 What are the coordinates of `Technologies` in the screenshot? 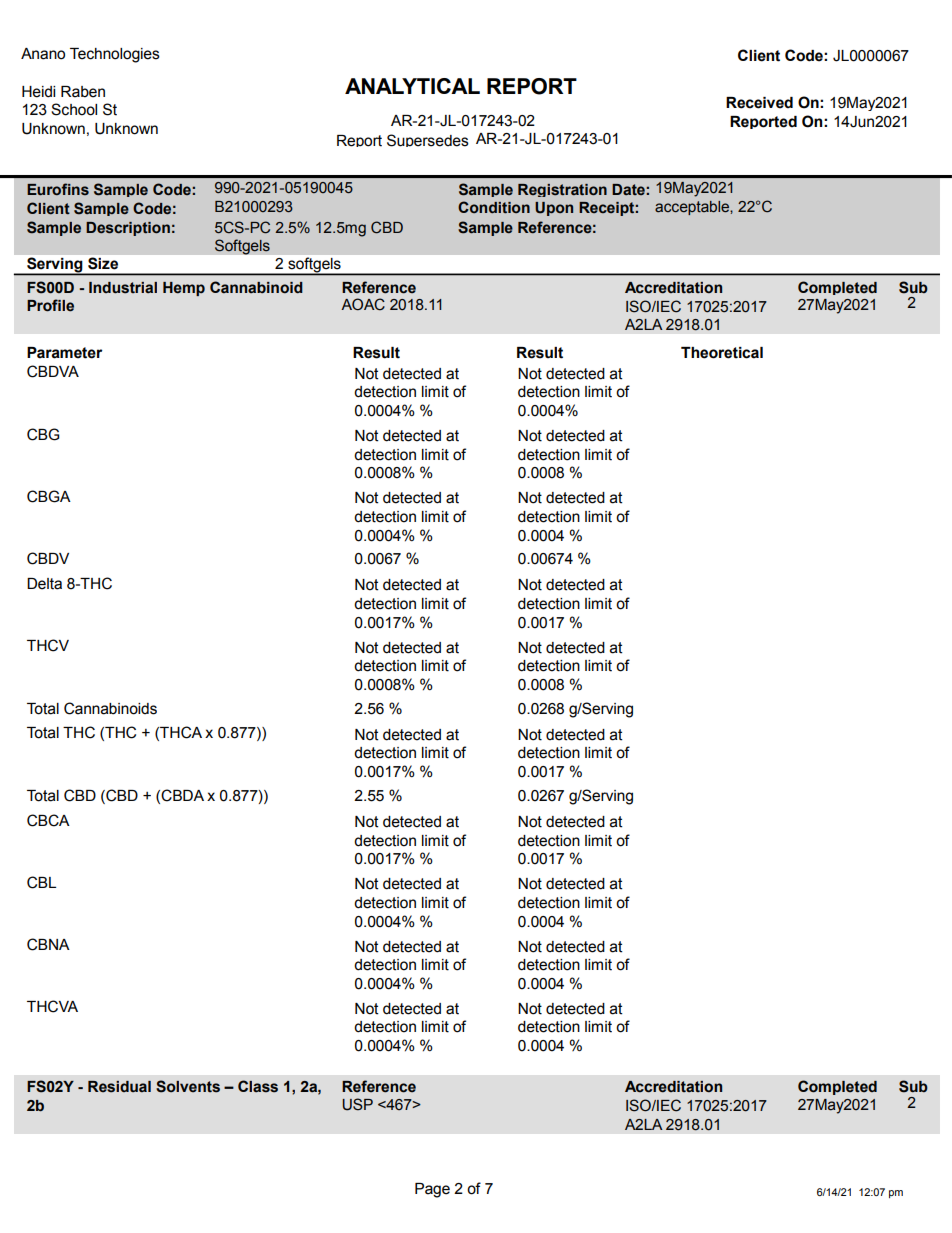 It's located at (115, 55).
